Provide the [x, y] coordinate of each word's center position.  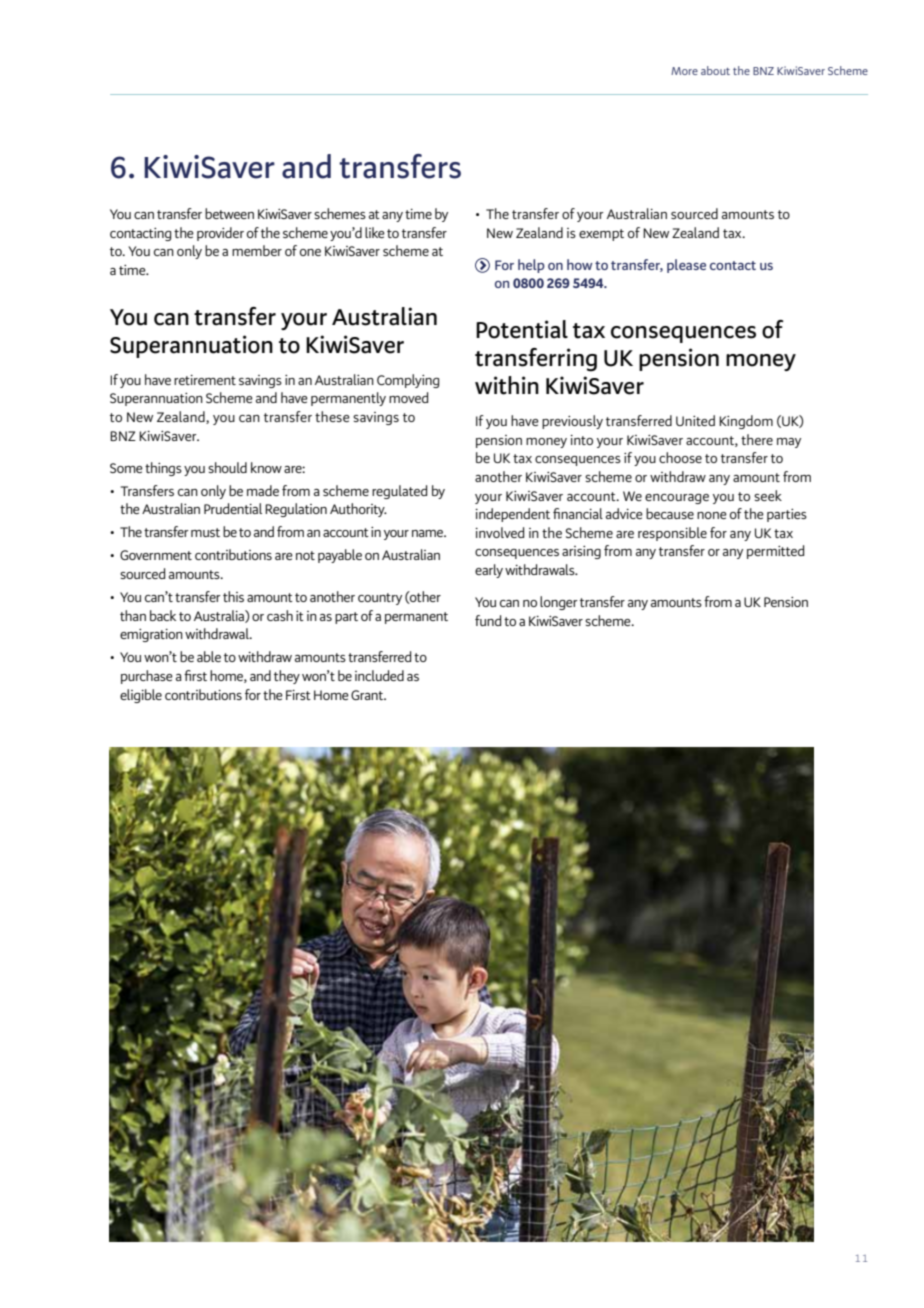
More [684, 71]
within [507, 385]
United [695, 420]
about [715, 70]
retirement [205, 380]
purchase [147, 677]
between [229, 213]
